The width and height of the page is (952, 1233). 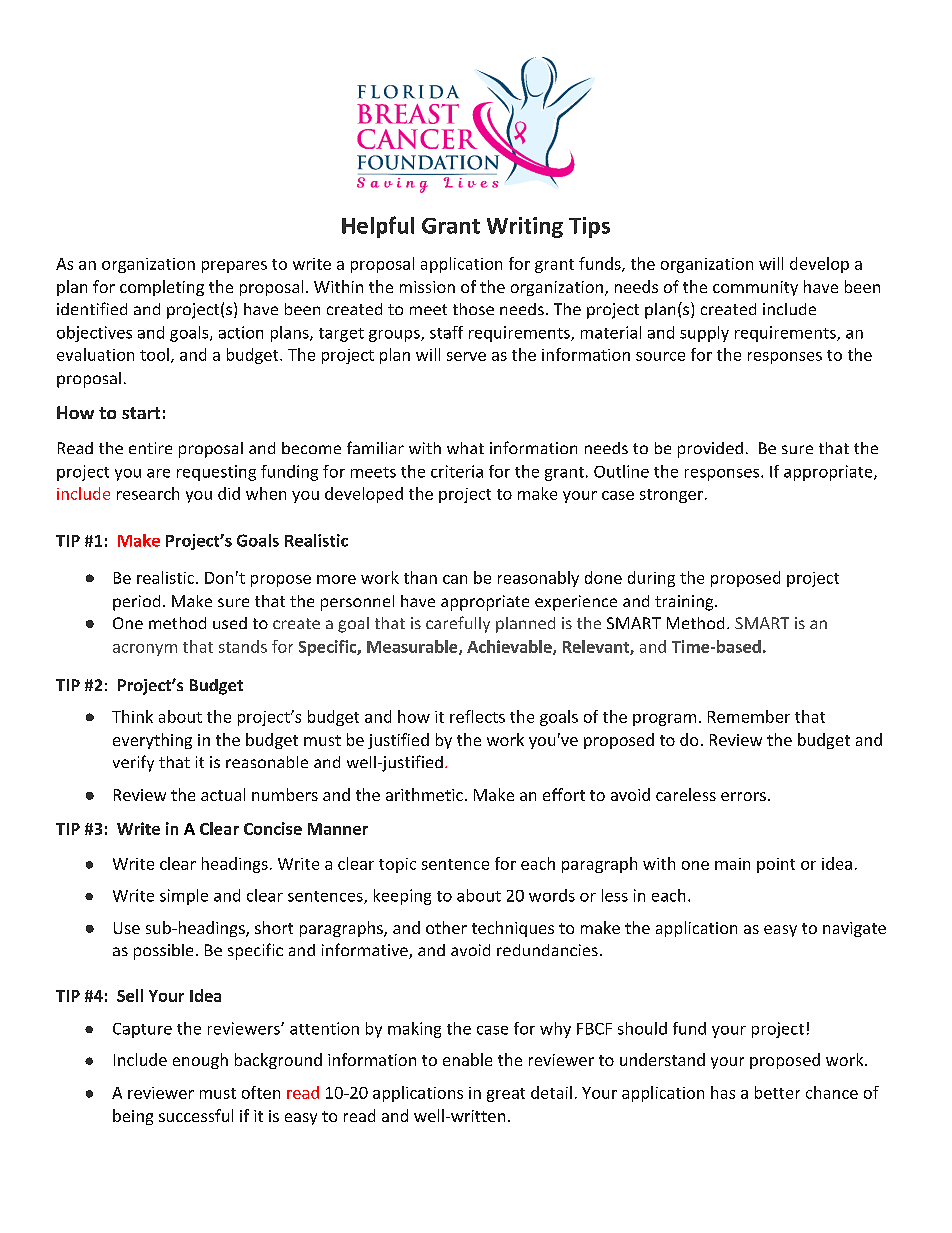 What do you see at coordinates (455, 579) in the page?
I see `can` at bounding box center [455, 579].
